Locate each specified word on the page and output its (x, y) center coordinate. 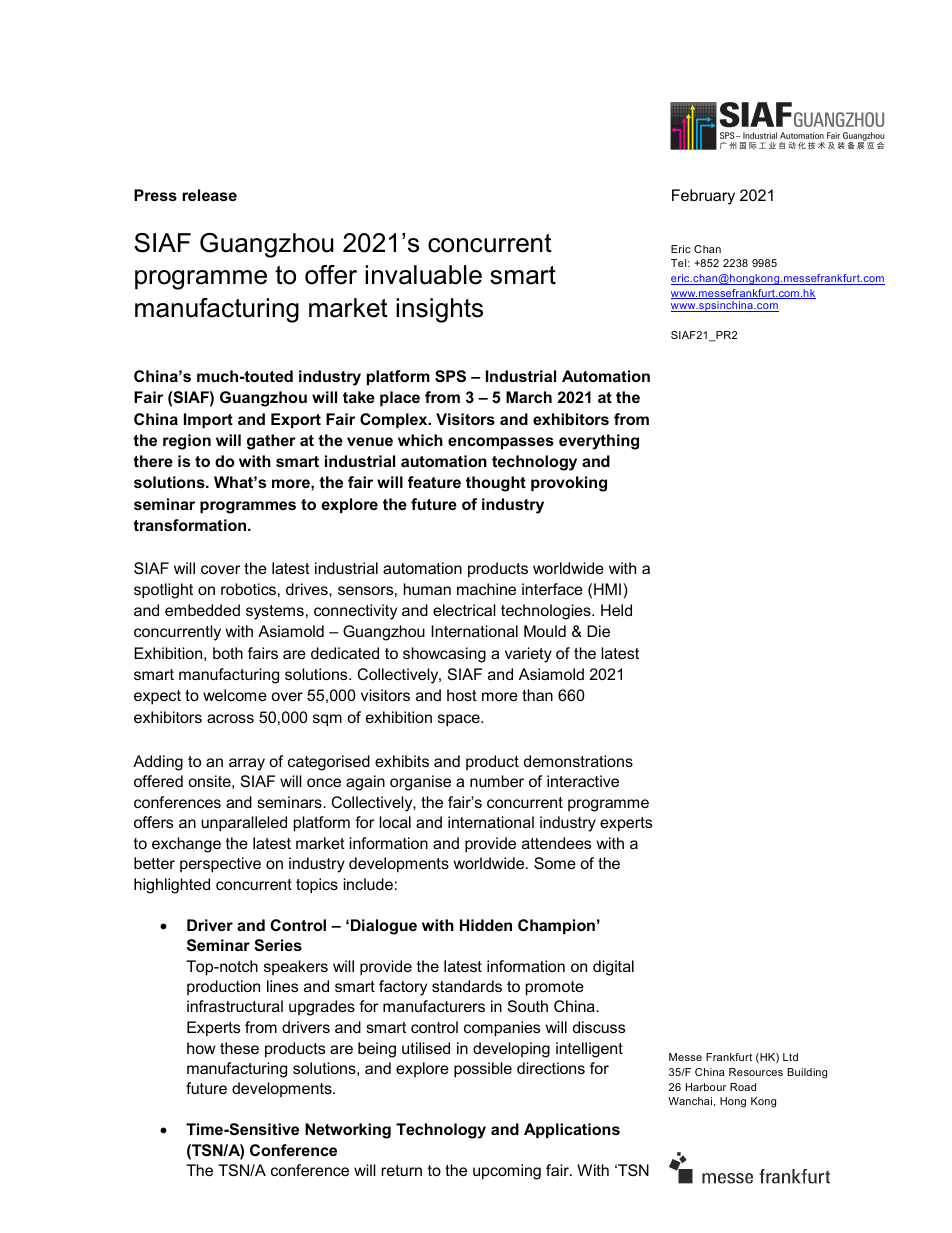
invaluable (423, 275)
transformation (191, 525)
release (210, 195)
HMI (607, 589)
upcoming (507, 1172)
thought (496, 484)
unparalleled (244, 824)
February (703, 197)
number (497, 781)
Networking (348, 1131)
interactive (583, 781)
